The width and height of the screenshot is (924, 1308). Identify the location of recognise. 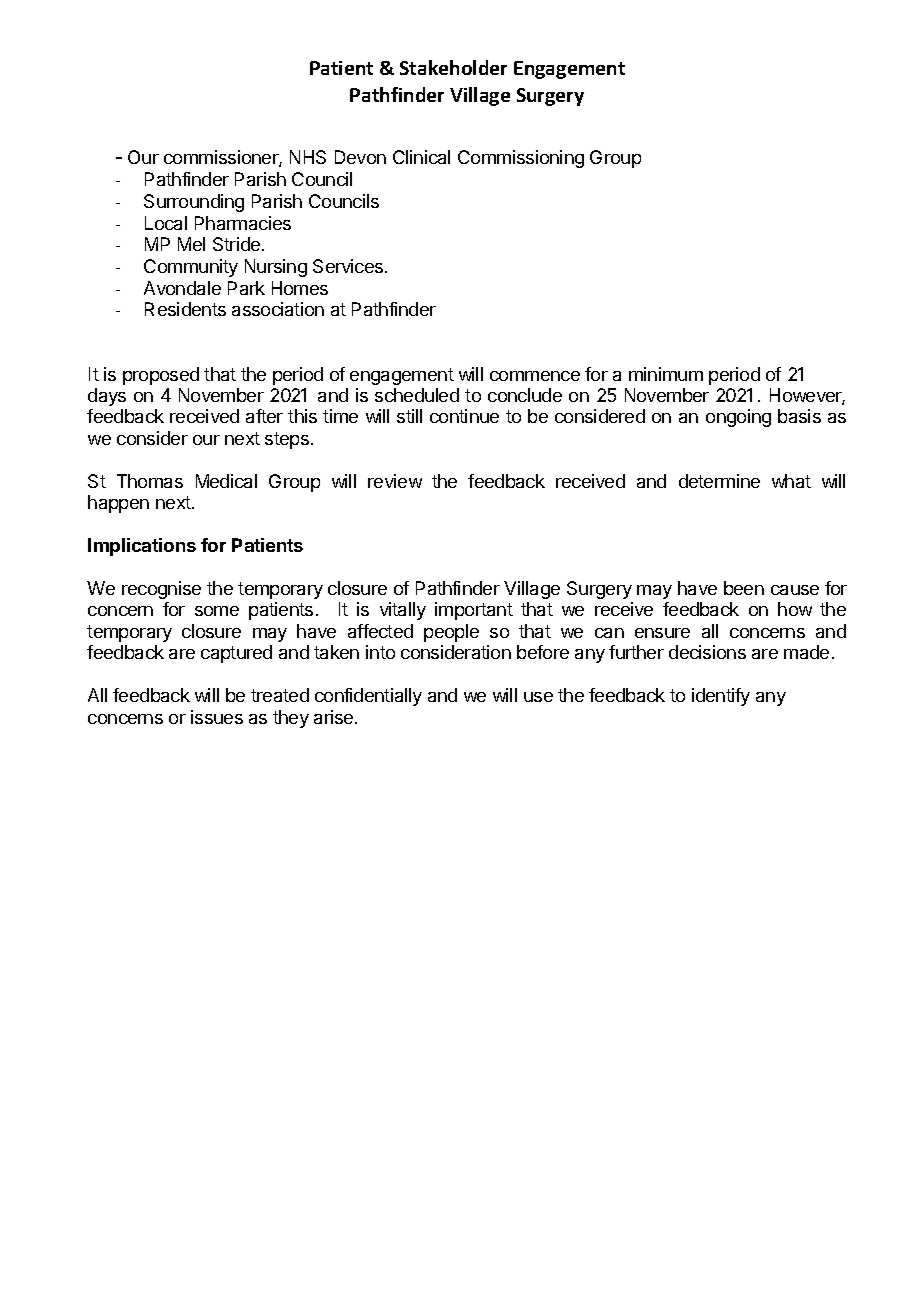
(161, 590).
